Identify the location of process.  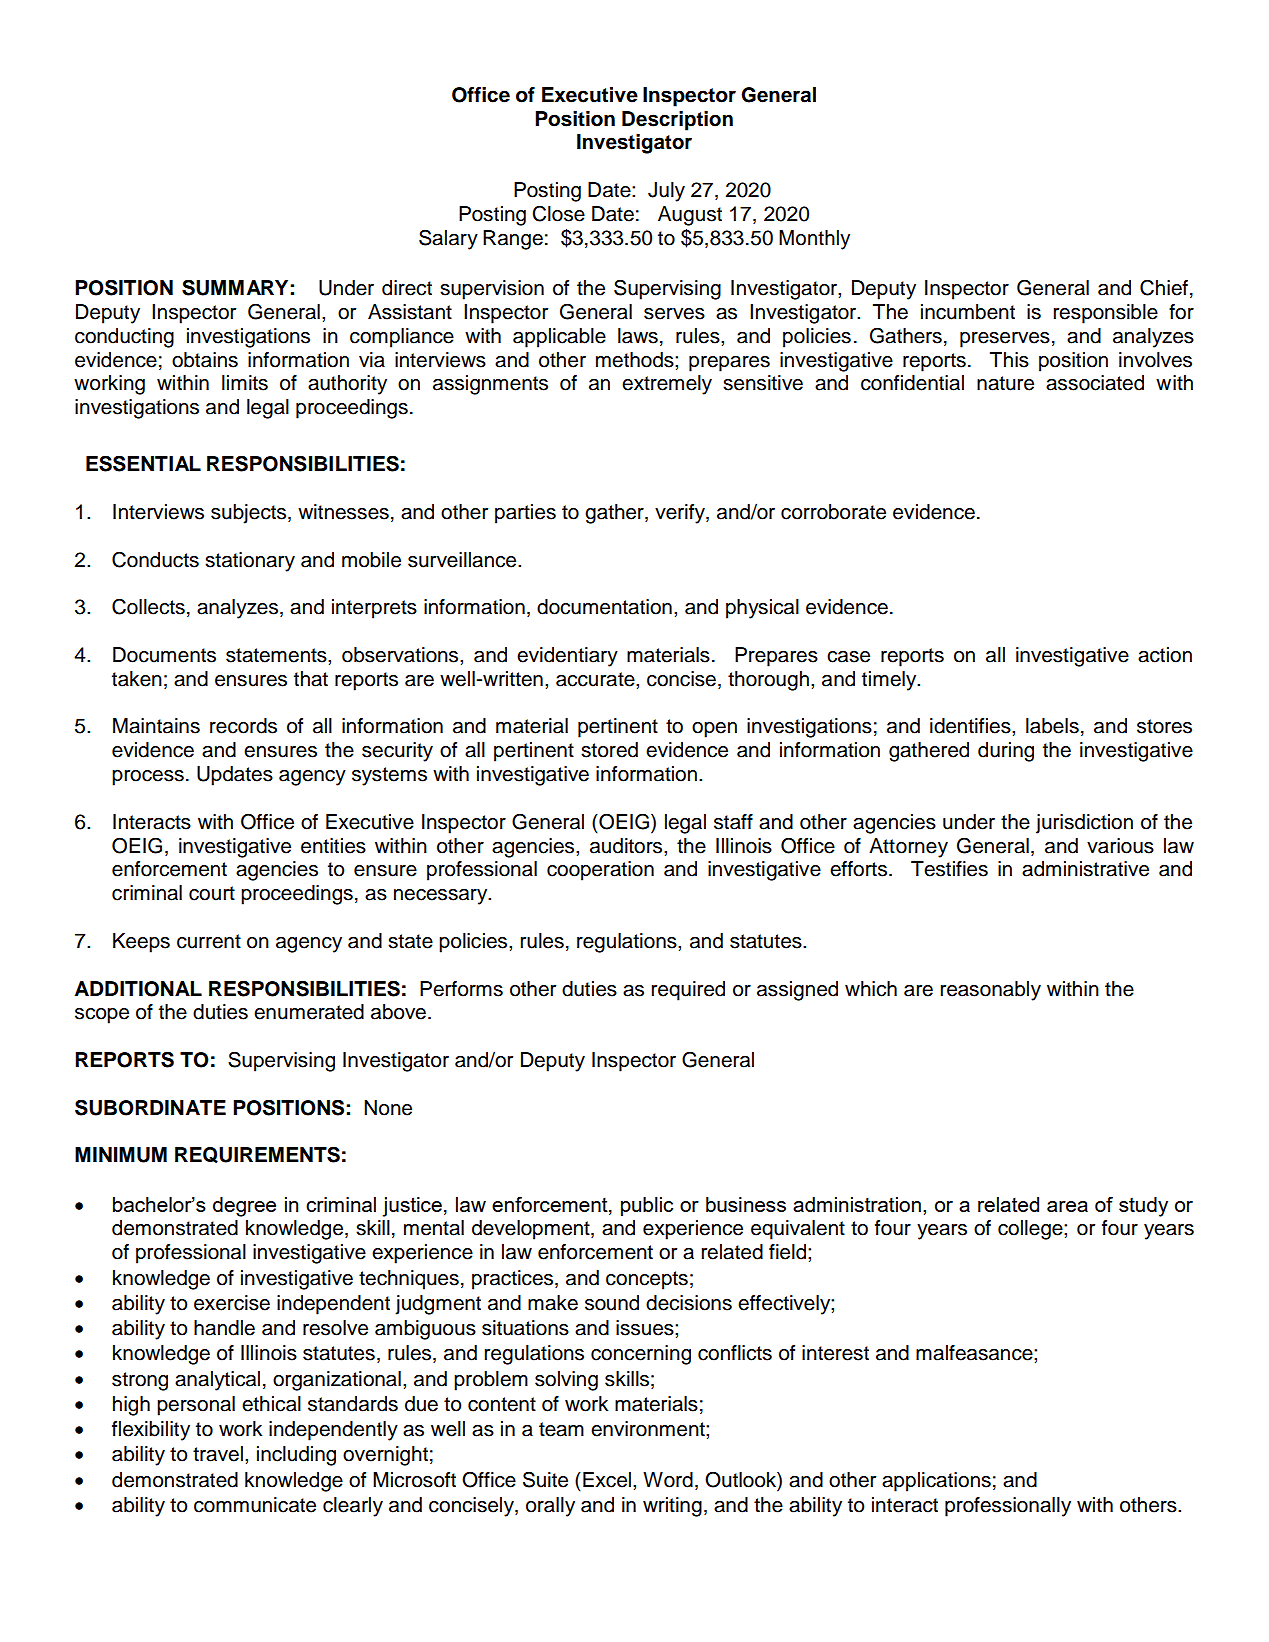
(148, 778).
